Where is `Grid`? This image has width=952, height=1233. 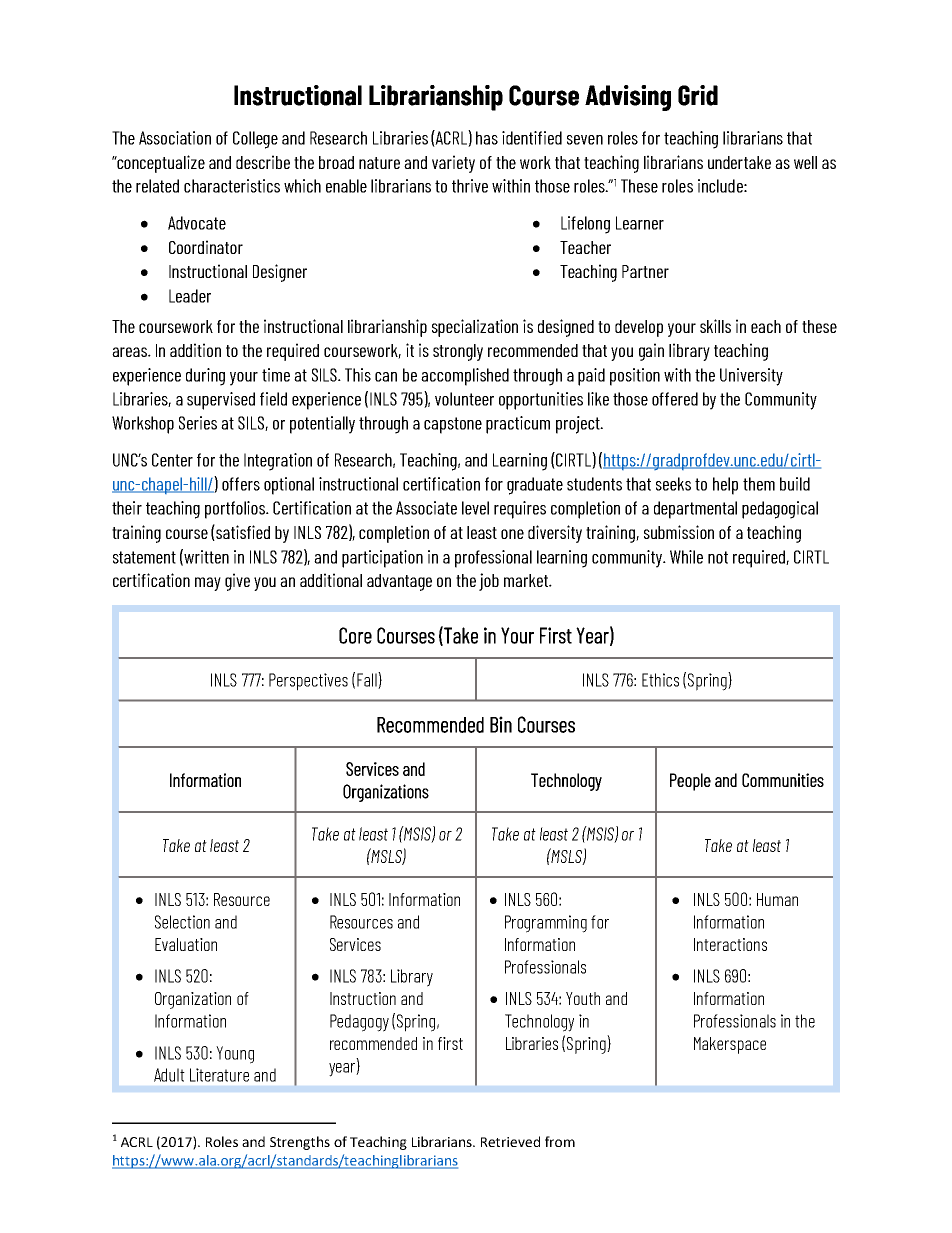 Grid is located at coordinates (698, 95).
